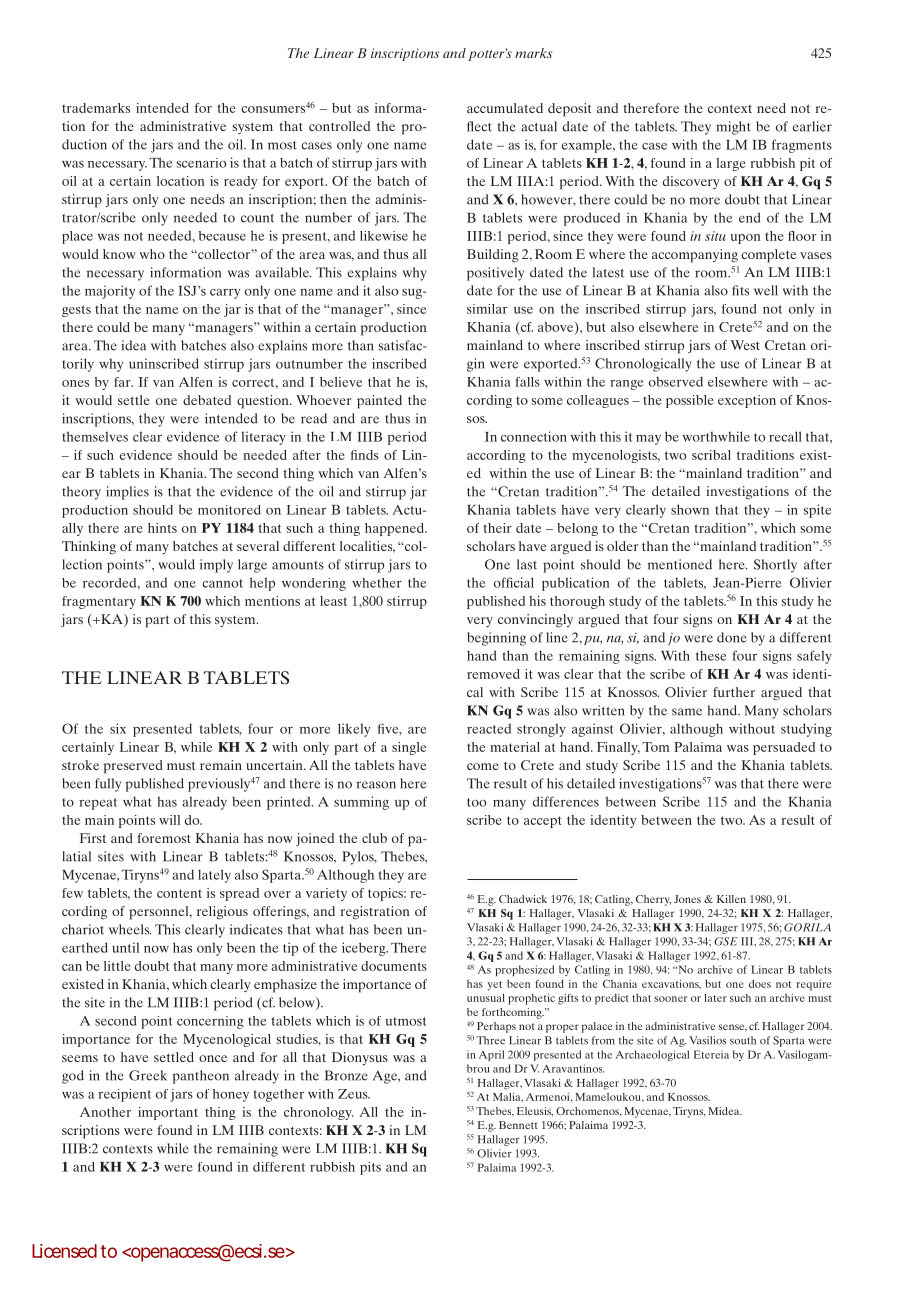 The height and width of the screenshot is (1308, 924). Describe the element at coordinates (496, 639) in the screenshot. I see `beginning` at that location.
